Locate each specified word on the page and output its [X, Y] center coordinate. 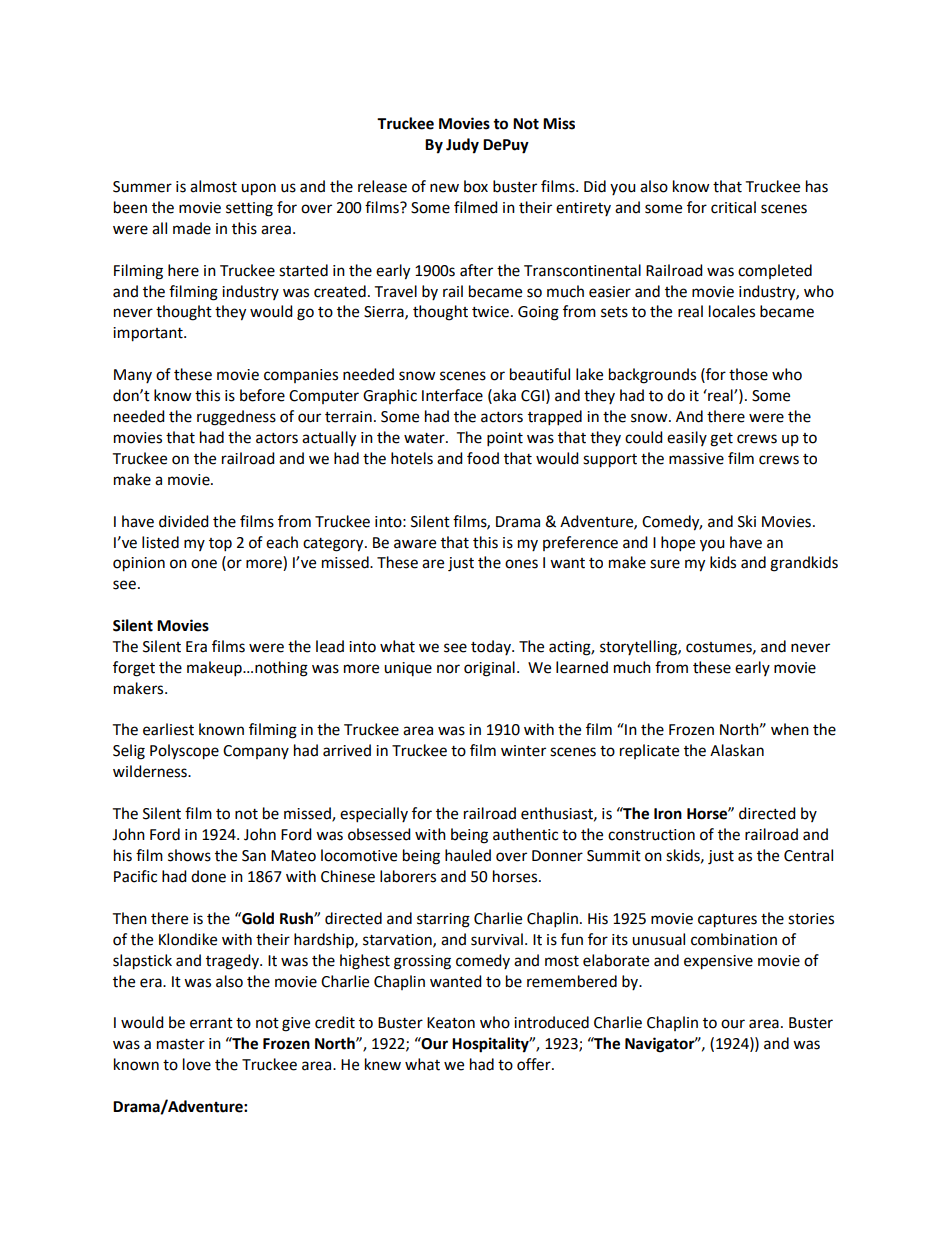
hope [678, 544]
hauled [468, 855]
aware [415, 544]
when [790, 729]
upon [258, 189]
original [489, 669]
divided [184, 521]
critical [733, 207]
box [476, 186]
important [149, 334]
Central [808, 855]
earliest [168, 729]
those [748, 374]
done [208, 876]
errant [211, 1023]
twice [490, 312]
